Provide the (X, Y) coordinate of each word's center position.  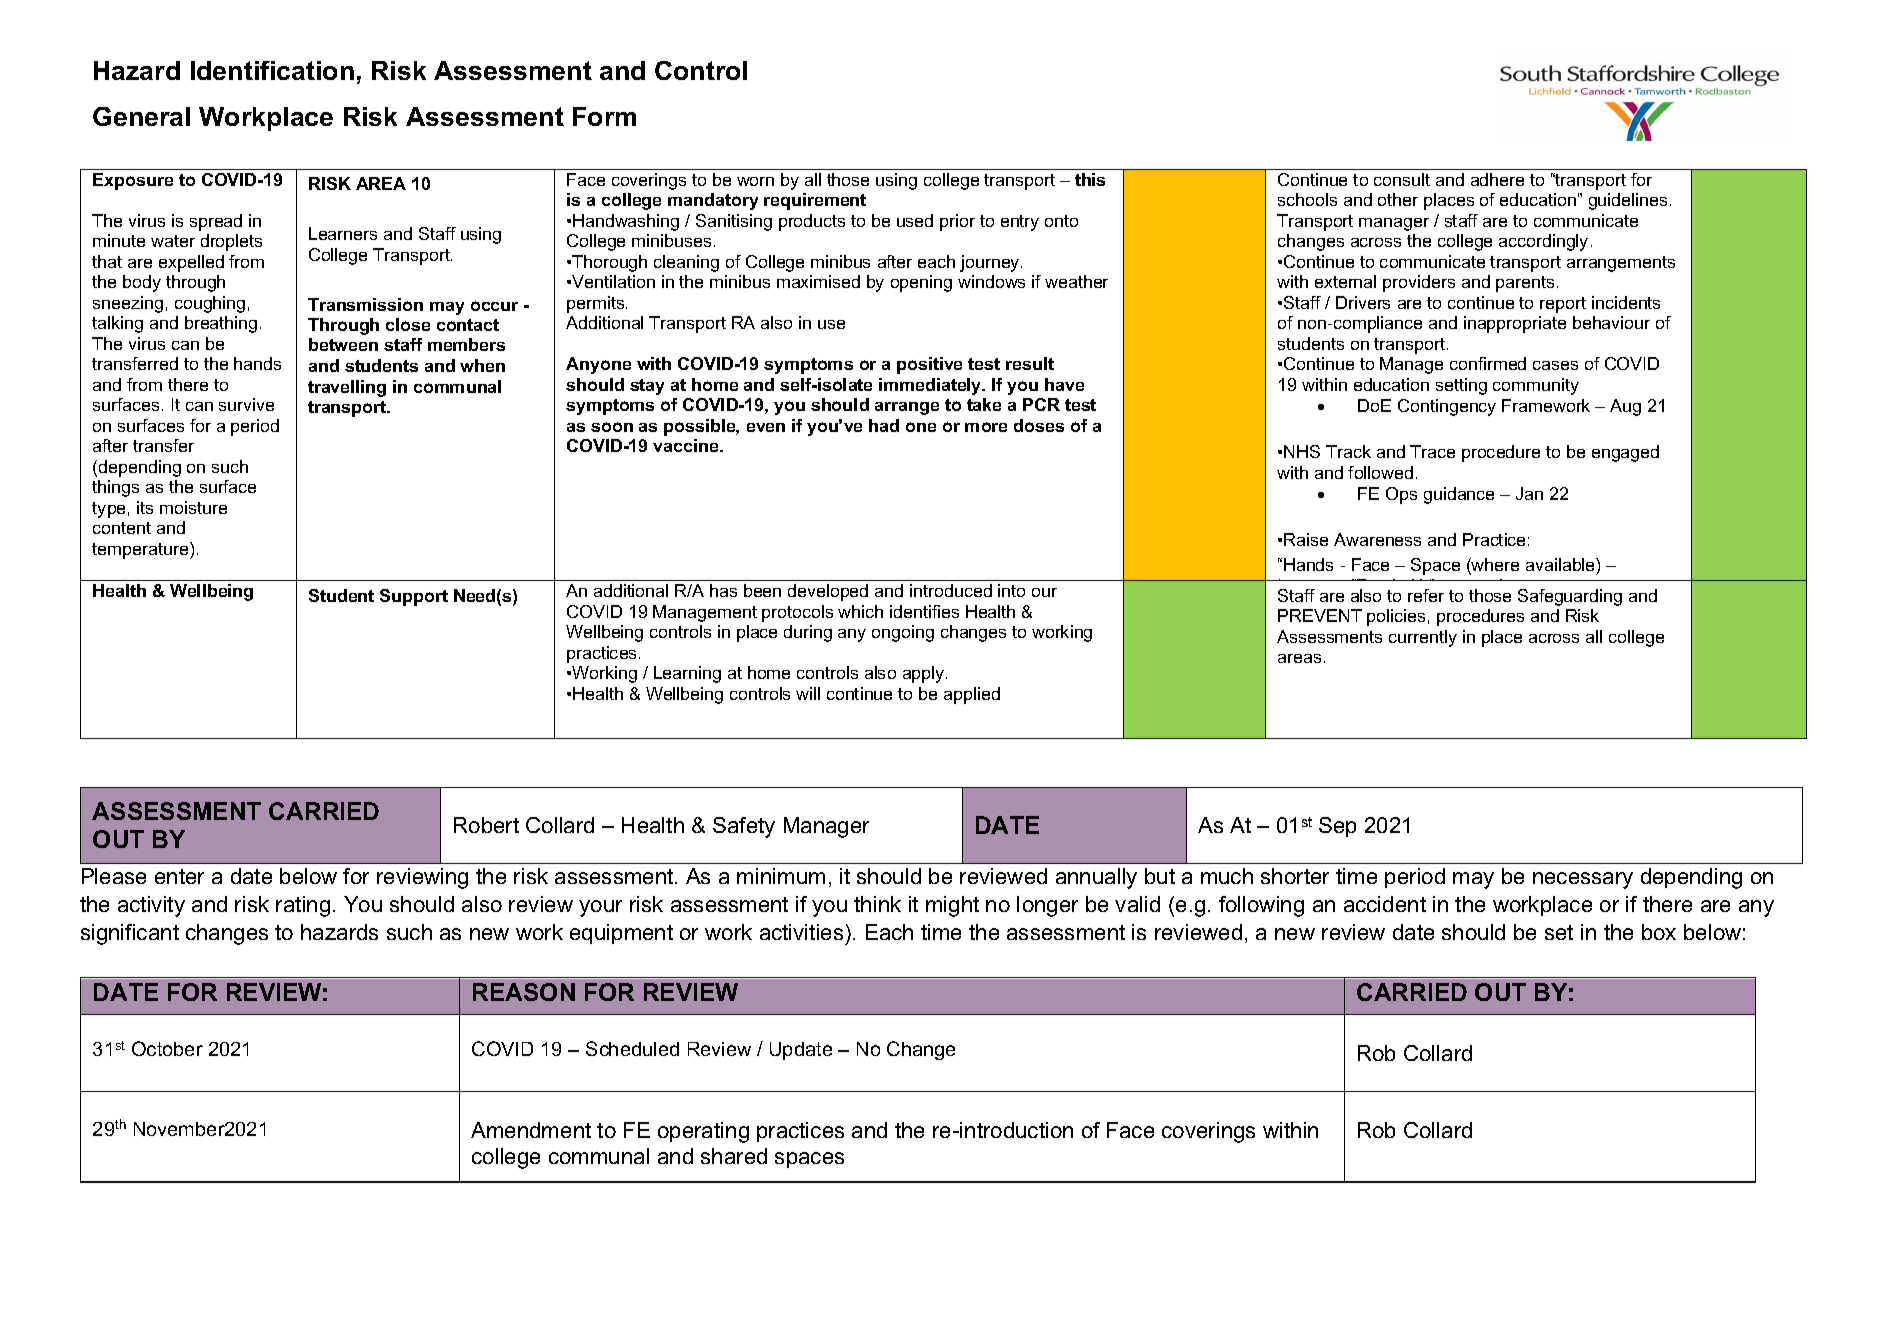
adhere (1497, 179)
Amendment (531, 1130)
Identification (272, 70)
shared (734, 1156)
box (1659, 932)
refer (1426, 595)
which (860, 611)
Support (414, 597)
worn (755, 181)
